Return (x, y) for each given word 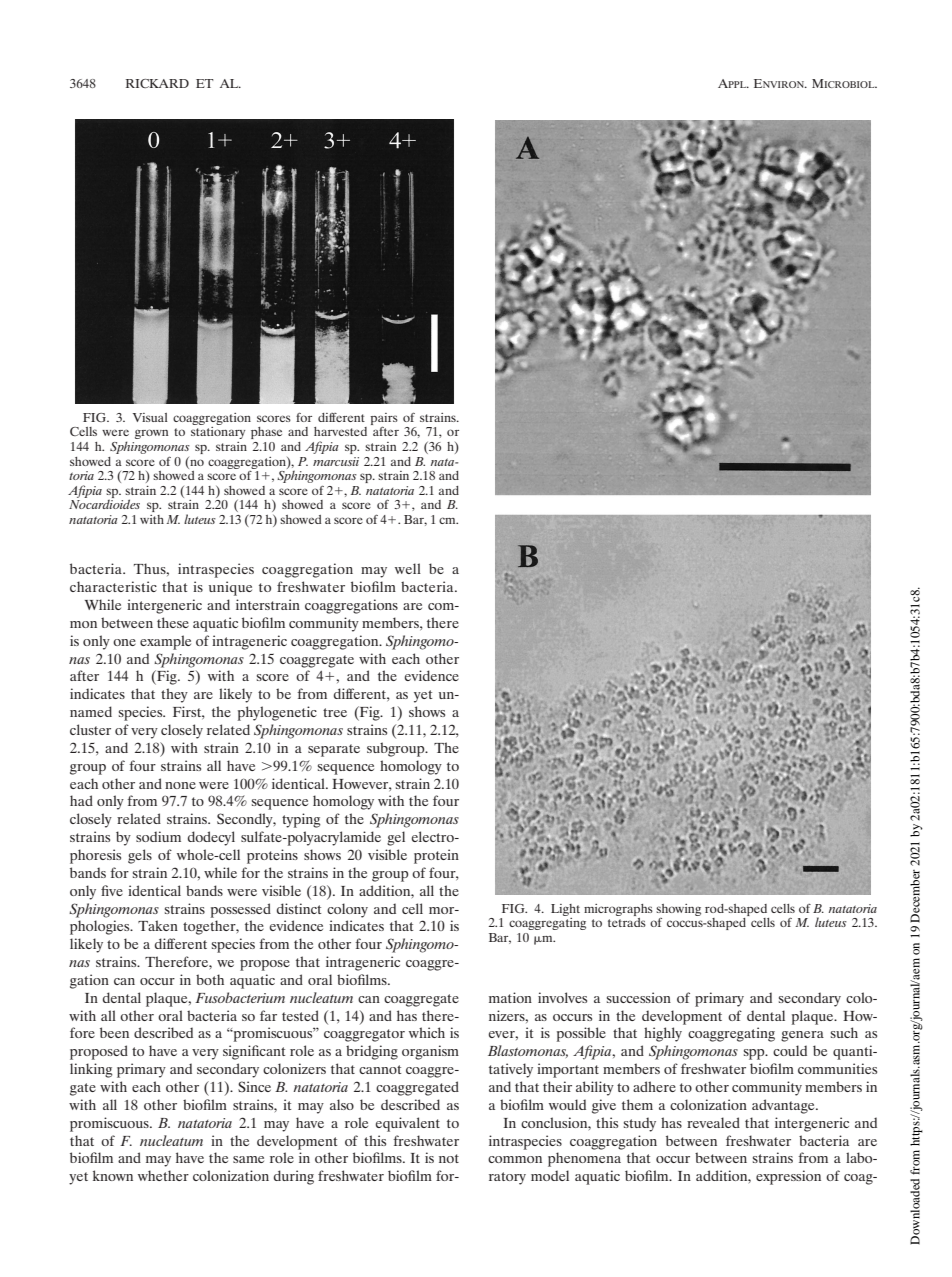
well (408, 568)
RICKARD (157, 83)
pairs (384, 419)
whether (163, 1175)
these (173, 622)
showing (678, 910)
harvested (340, 431)
